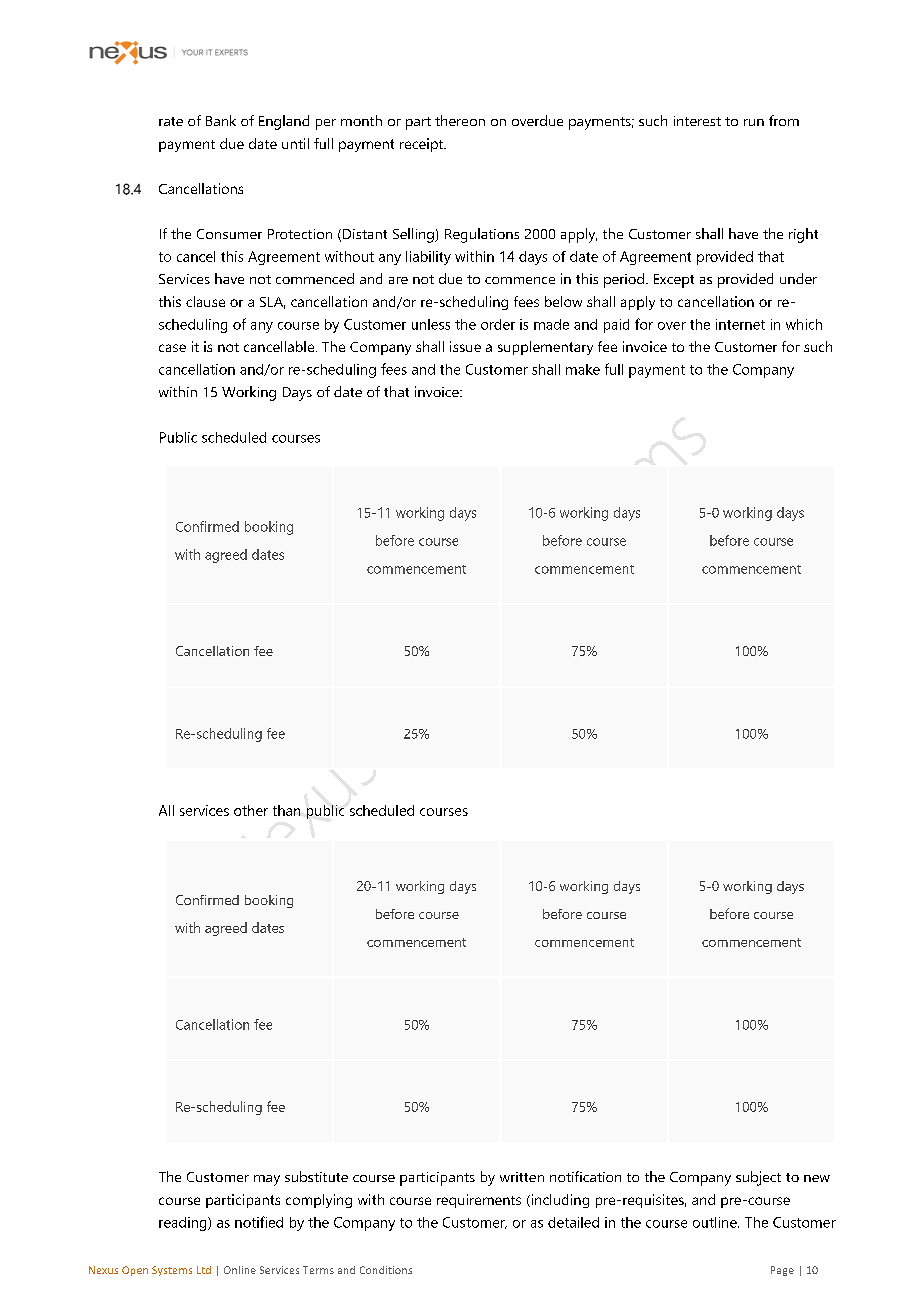 This page has height=1308, width=924. Describe the element at coordinates (817, 1178) in the page. I see `new` at that location.
